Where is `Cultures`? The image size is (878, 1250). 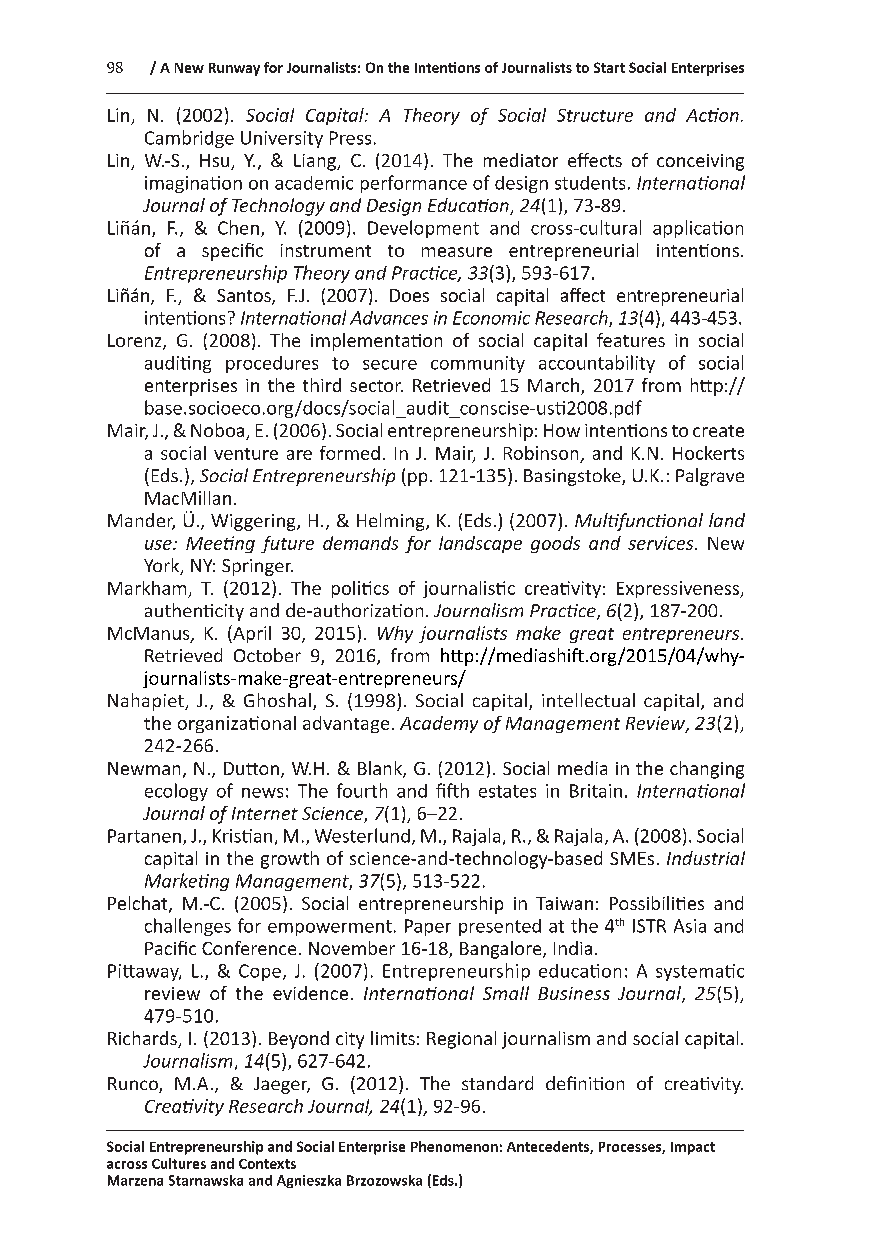
Cultures is located at coordinates (179, 1163).
